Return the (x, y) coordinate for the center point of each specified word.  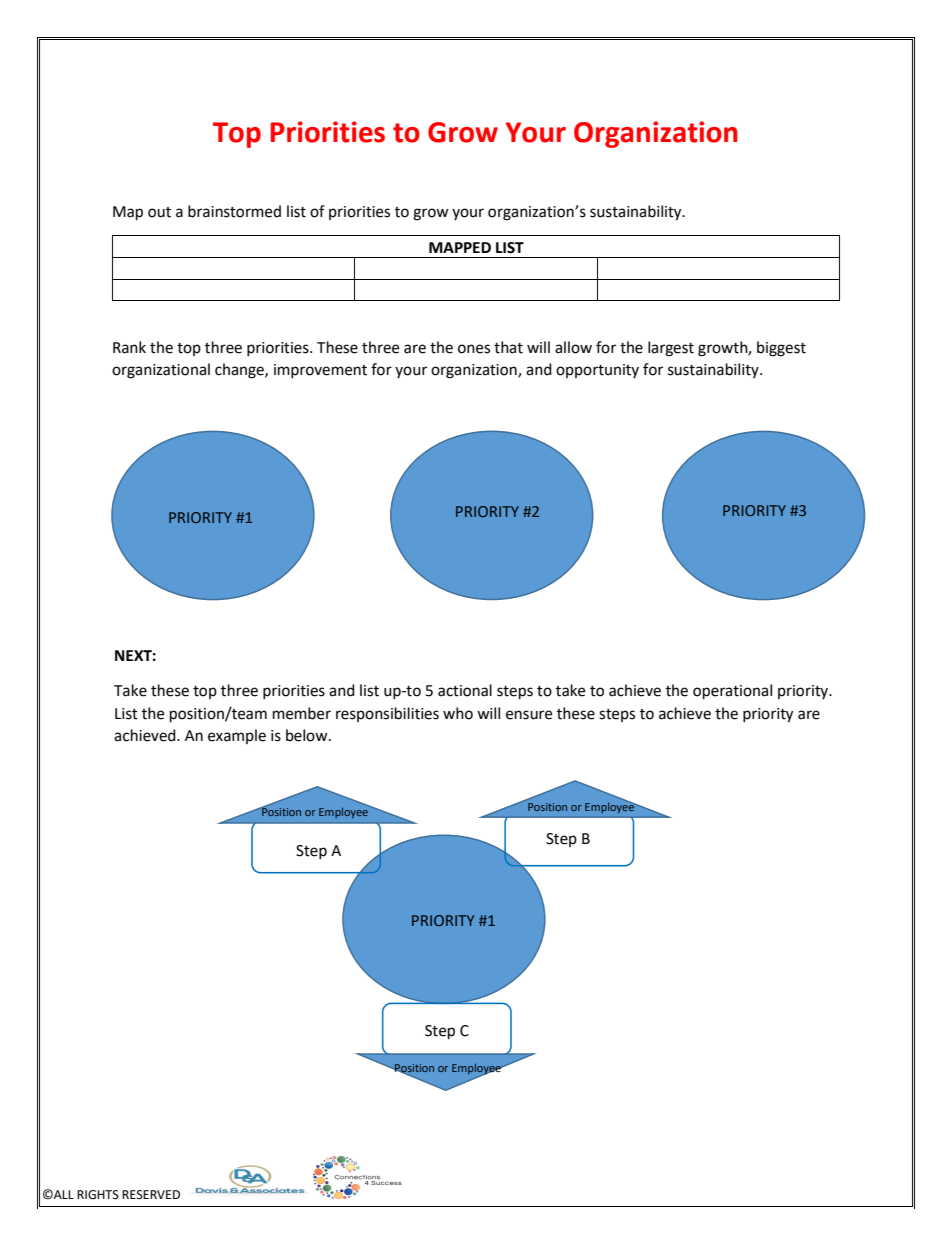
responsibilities (387, 714)
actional (465, 690)
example (237, 736)
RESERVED (151, 1195)
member (302, 713)
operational (732, 692)
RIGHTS (98, 1195)
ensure (529, 715)
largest (671, 349)
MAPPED (460, 247)
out (159, 212)
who (458, 713)
